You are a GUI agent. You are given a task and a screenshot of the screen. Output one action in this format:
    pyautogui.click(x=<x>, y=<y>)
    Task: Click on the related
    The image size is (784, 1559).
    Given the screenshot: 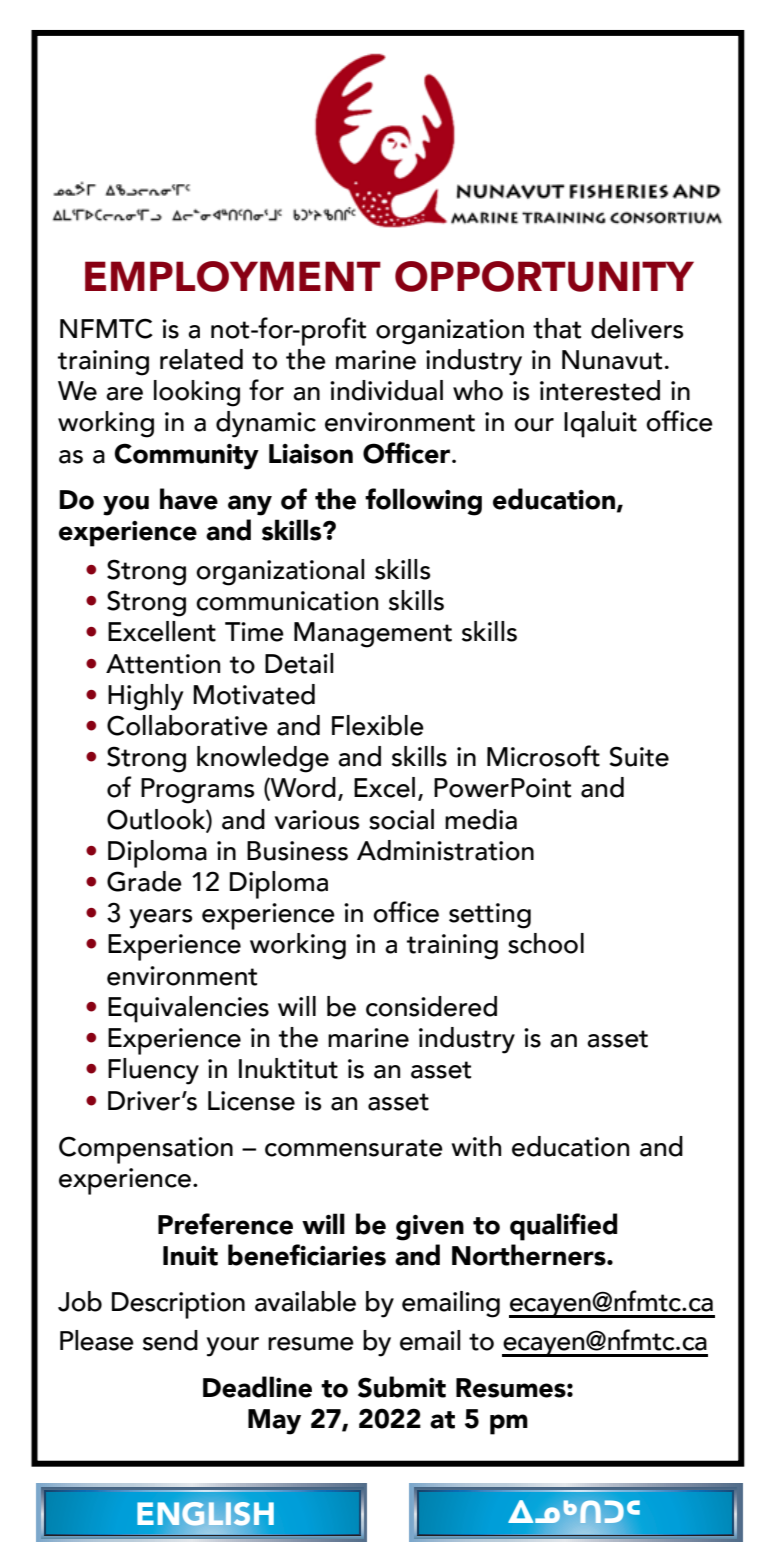 What is the action you would take?
    pyautogui.click(x=201, y=359)
